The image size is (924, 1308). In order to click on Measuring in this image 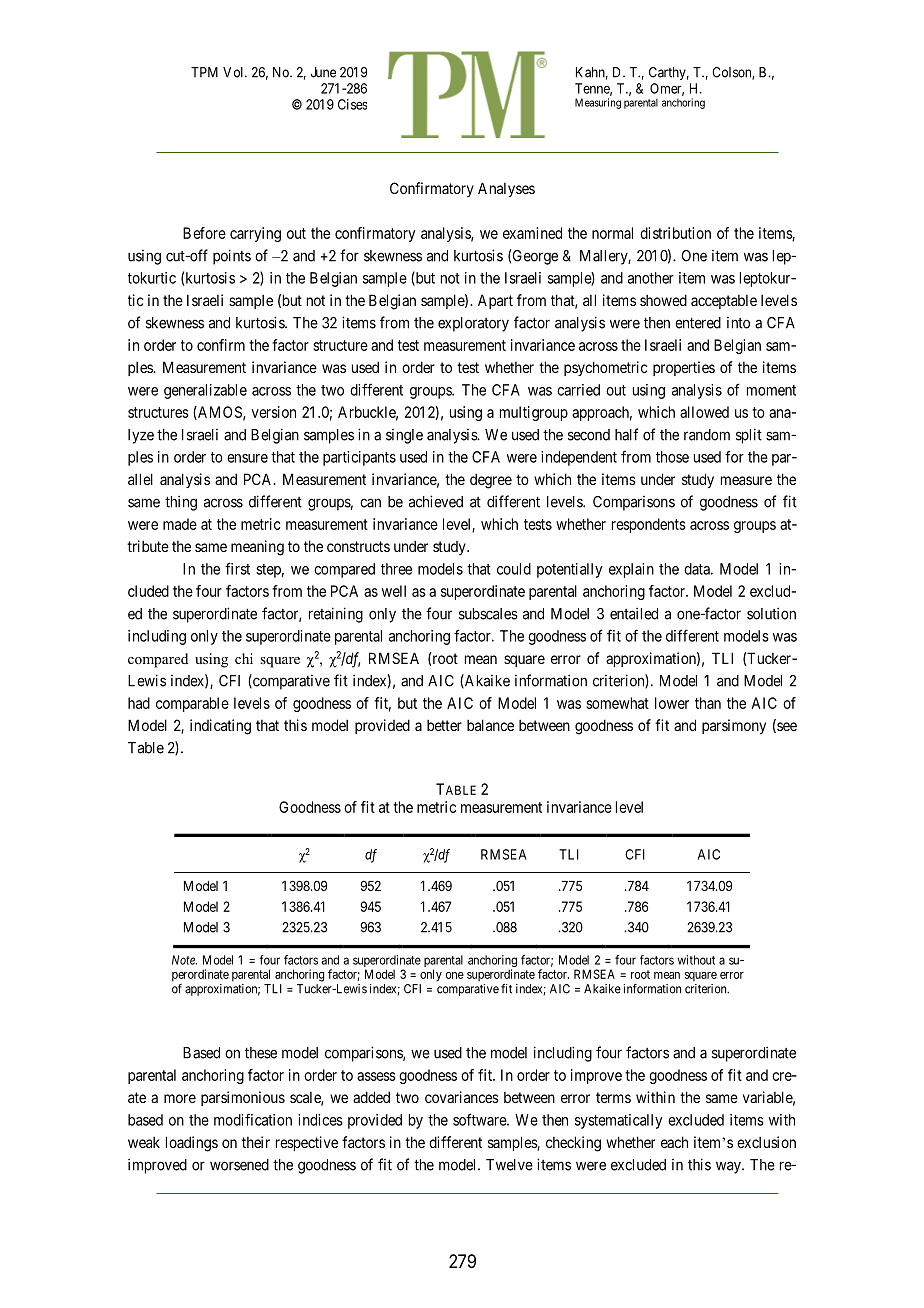, I will do `click(598, 103)`.
